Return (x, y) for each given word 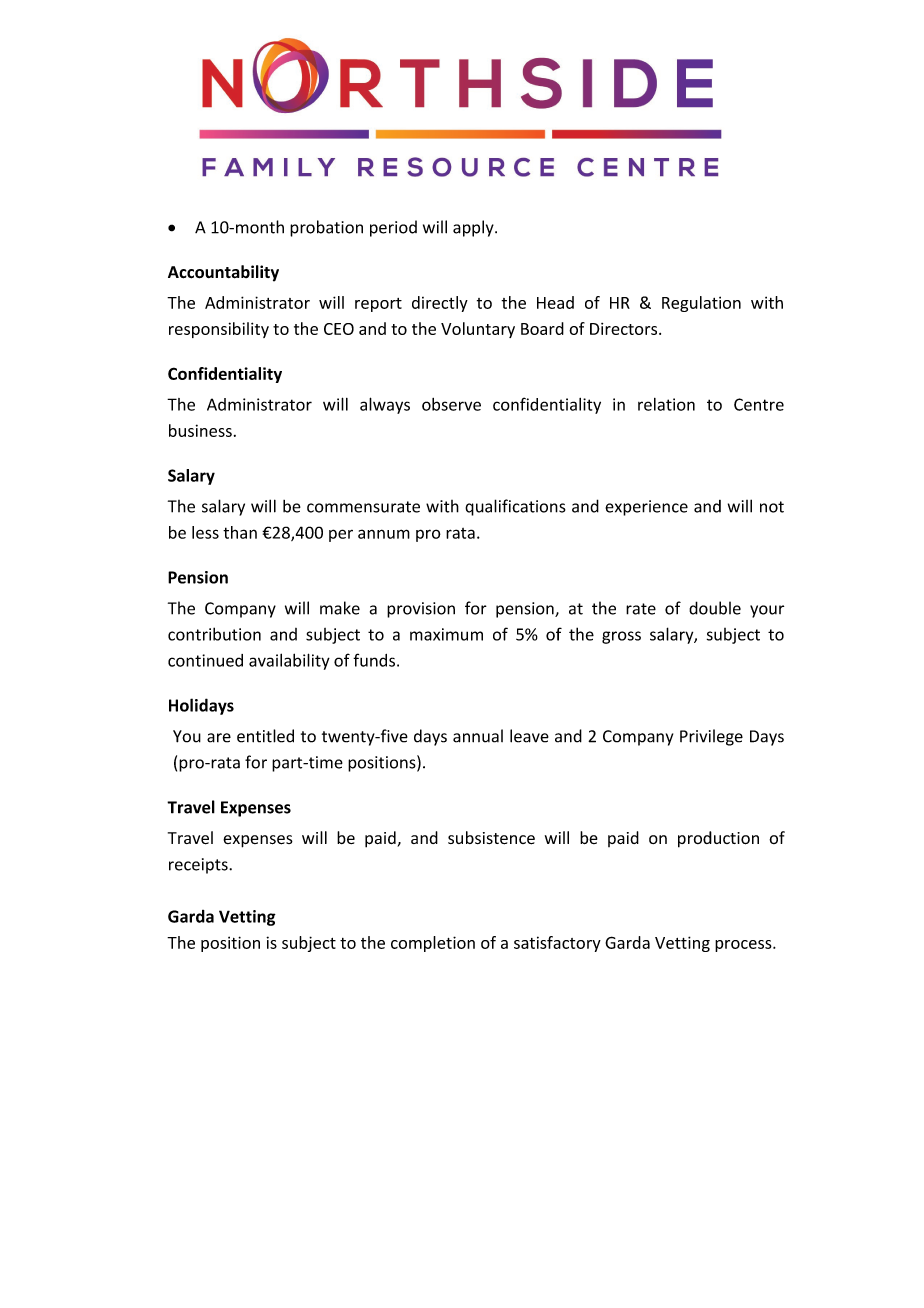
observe (451, 404)
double (715, 608)
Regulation (701, 304)
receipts (199, 866)
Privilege (711, 737)
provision (421, 610)
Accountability (223, 273)
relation (666, 404)
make (340, 608)
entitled (265, 736)
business (200, 430)
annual (478, 736)
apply (474, 228)
